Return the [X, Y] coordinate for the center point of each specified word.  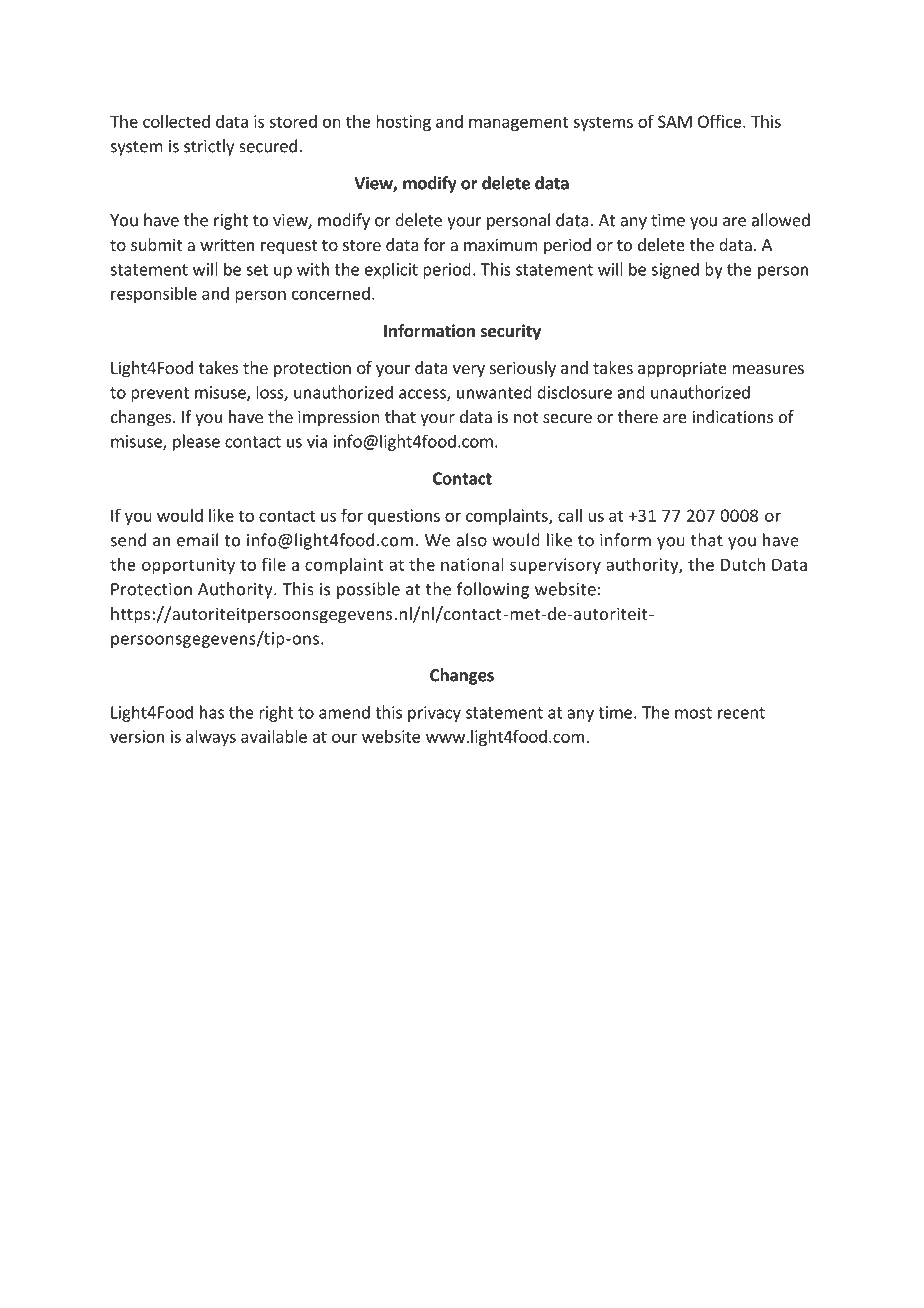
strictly [209, 147]
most [693, 713]
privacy [434, 714]
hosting [403, 123]
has [212, 712]
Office [721, 121]
